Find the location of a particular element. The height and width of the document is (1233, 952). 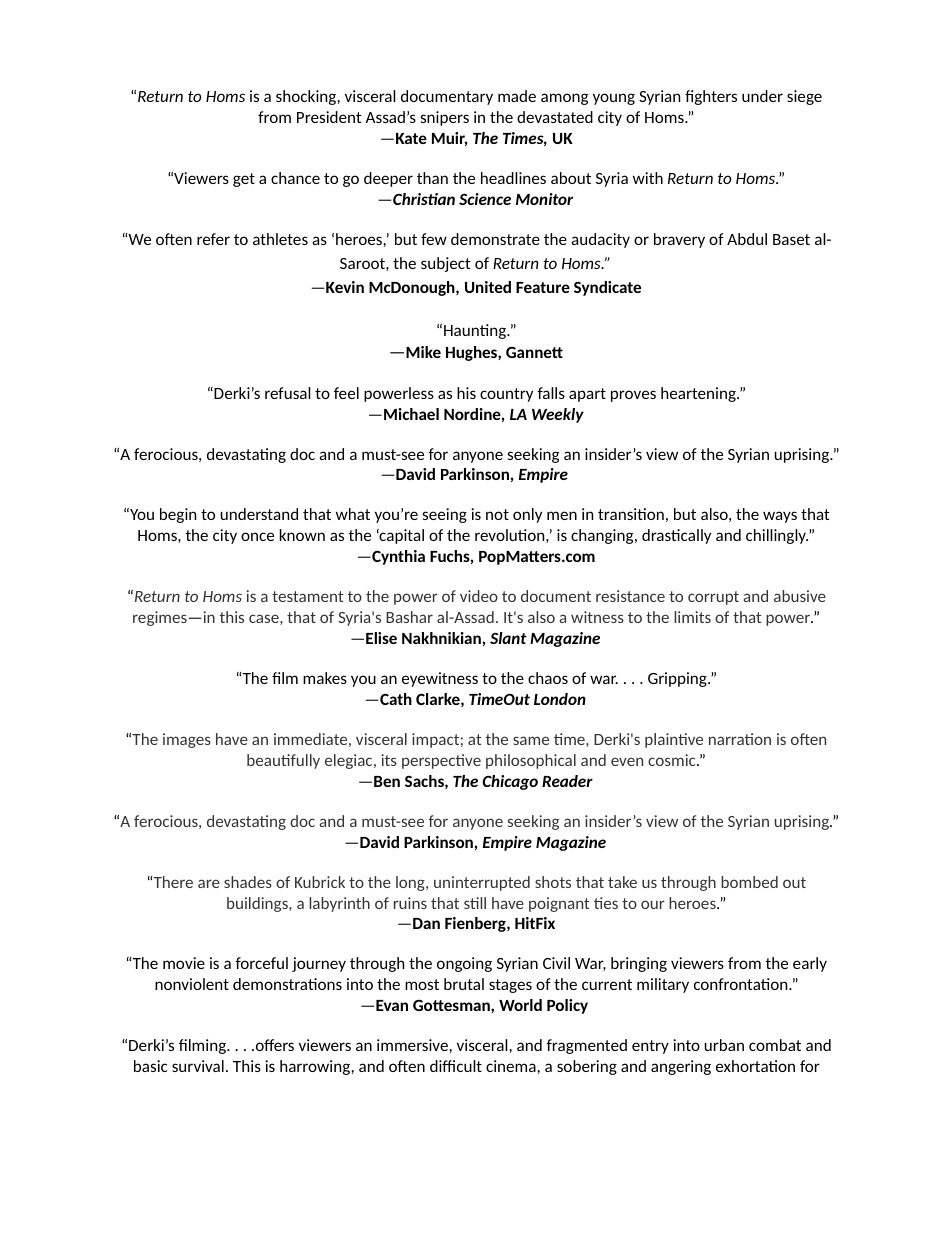

fighters is located at coordinates (711, 97).
